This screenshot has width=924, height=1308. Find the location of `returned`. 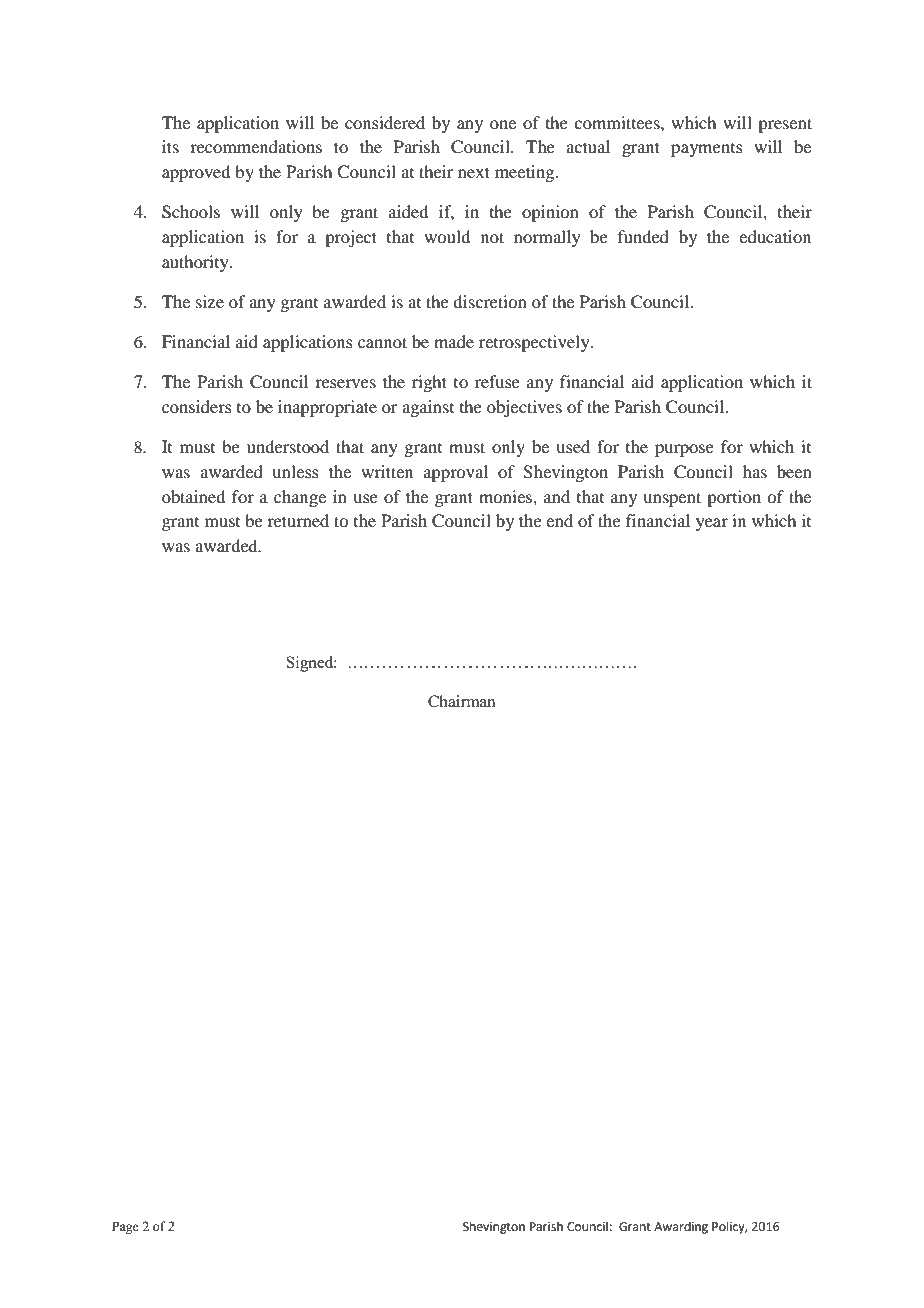

returned is located at coordinates (298, 520).
